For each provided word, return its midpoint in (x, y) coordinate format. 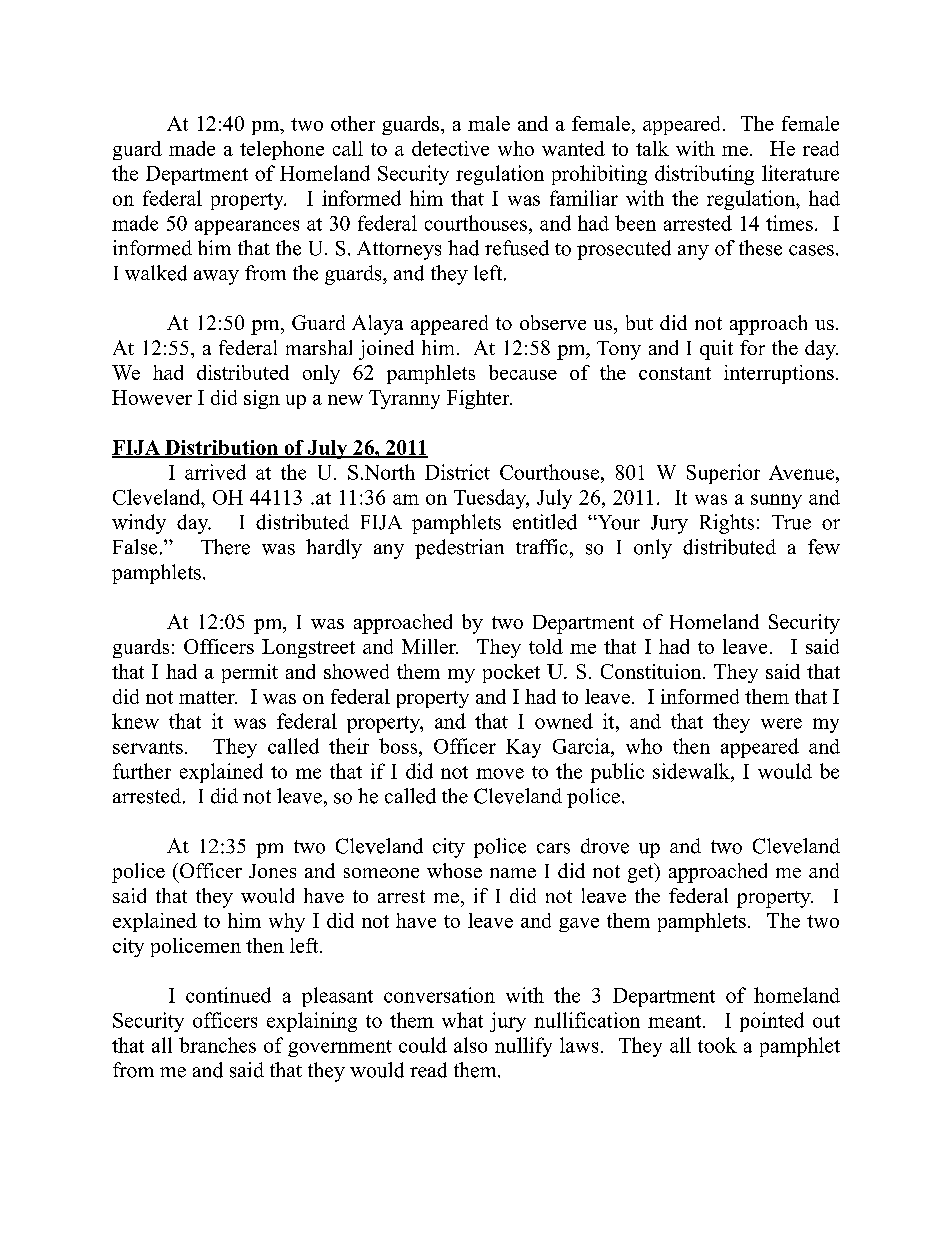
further (142, 771)
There (225, 547)
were (781, 723)
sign (262, 399)
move (500, 773)
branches (217, 1045)
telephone (282, 150)
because (523, 372)
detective (450, 148)
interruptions (779, 374)
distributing (704, 175)
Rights (727, 524)
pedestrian (459, 549)
